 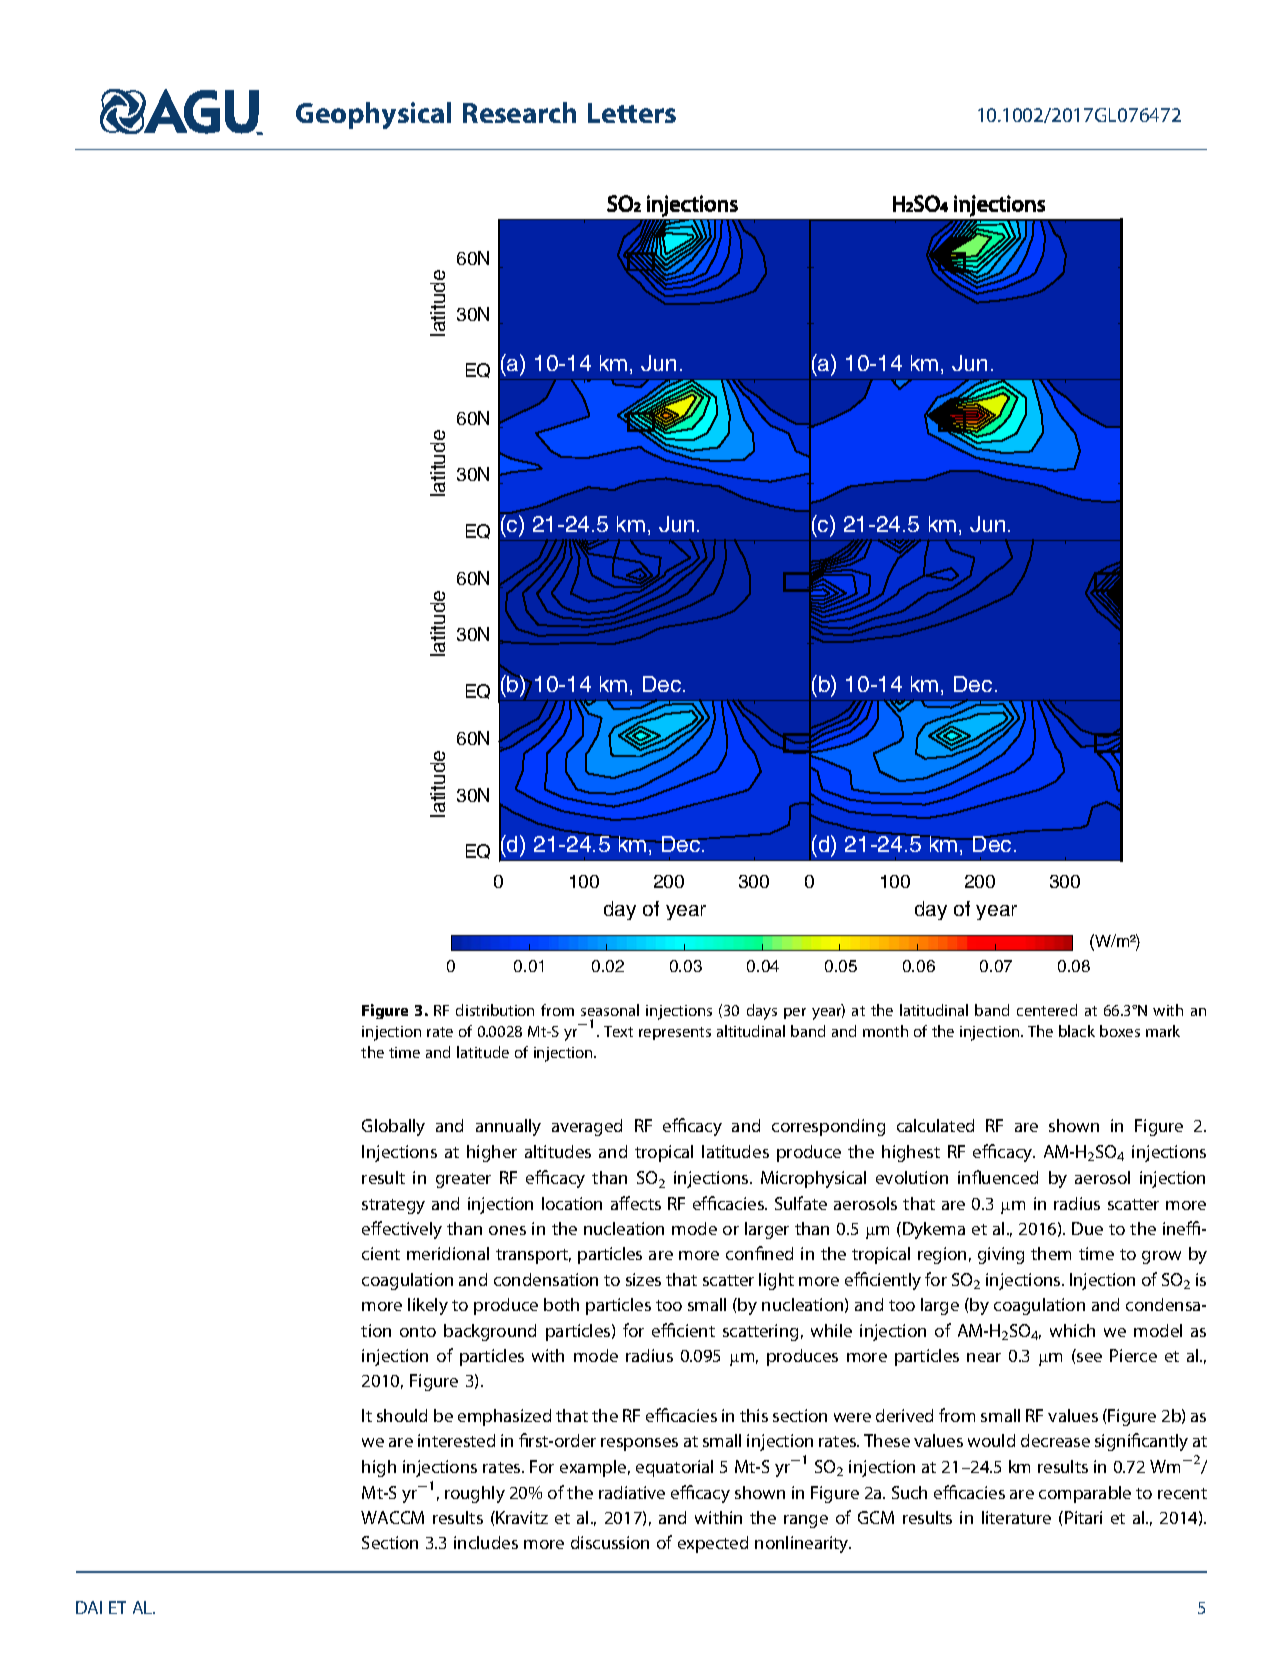 I want to click on discussion, so click(x=610, y=1542).
